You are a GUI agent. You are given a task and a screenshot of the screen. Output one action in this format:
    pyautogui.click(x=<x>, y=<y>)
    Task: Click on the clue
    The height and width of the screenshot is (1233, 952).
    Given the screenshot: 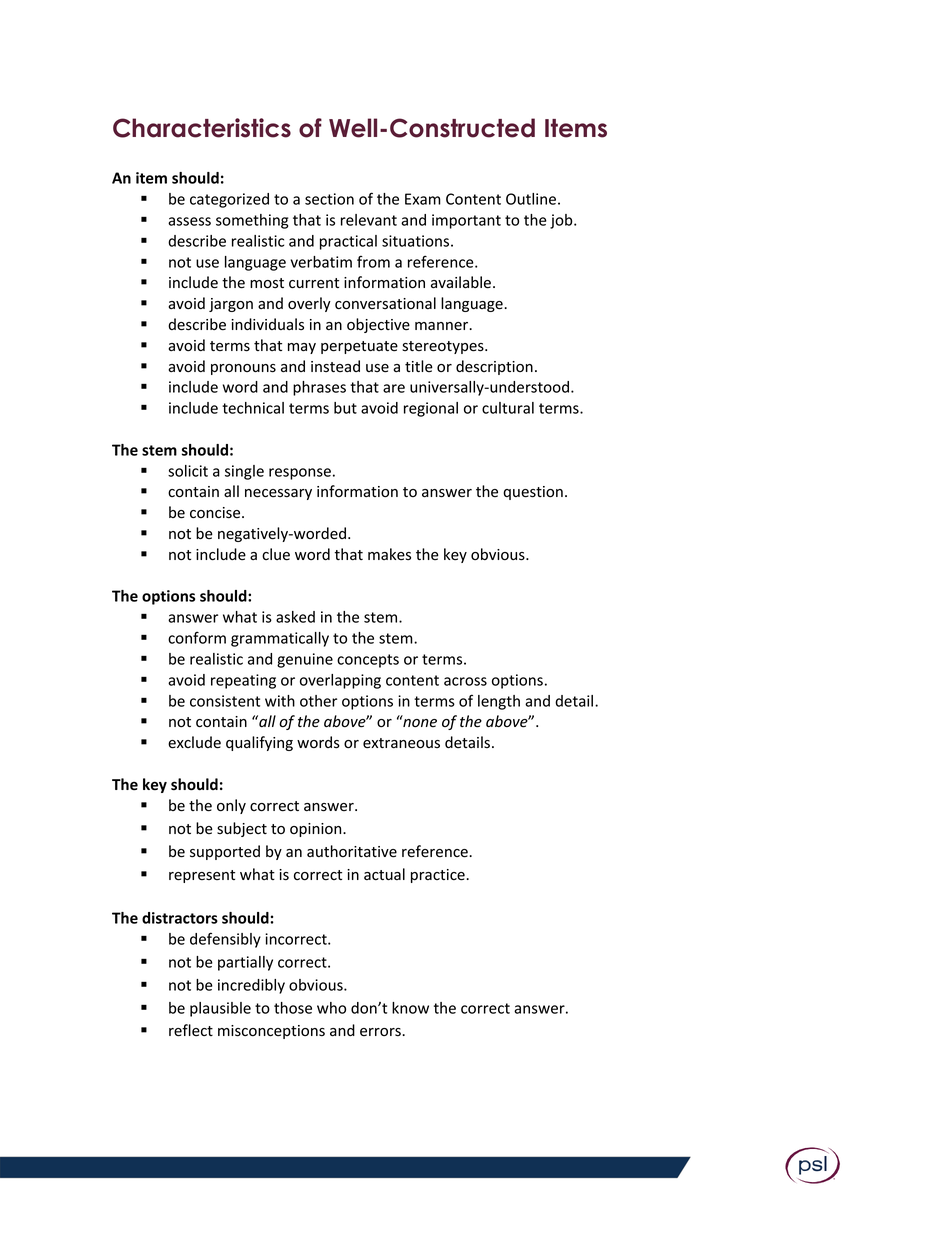 What is the action you would take?
    pyautogui.click(x=276, y=554)
